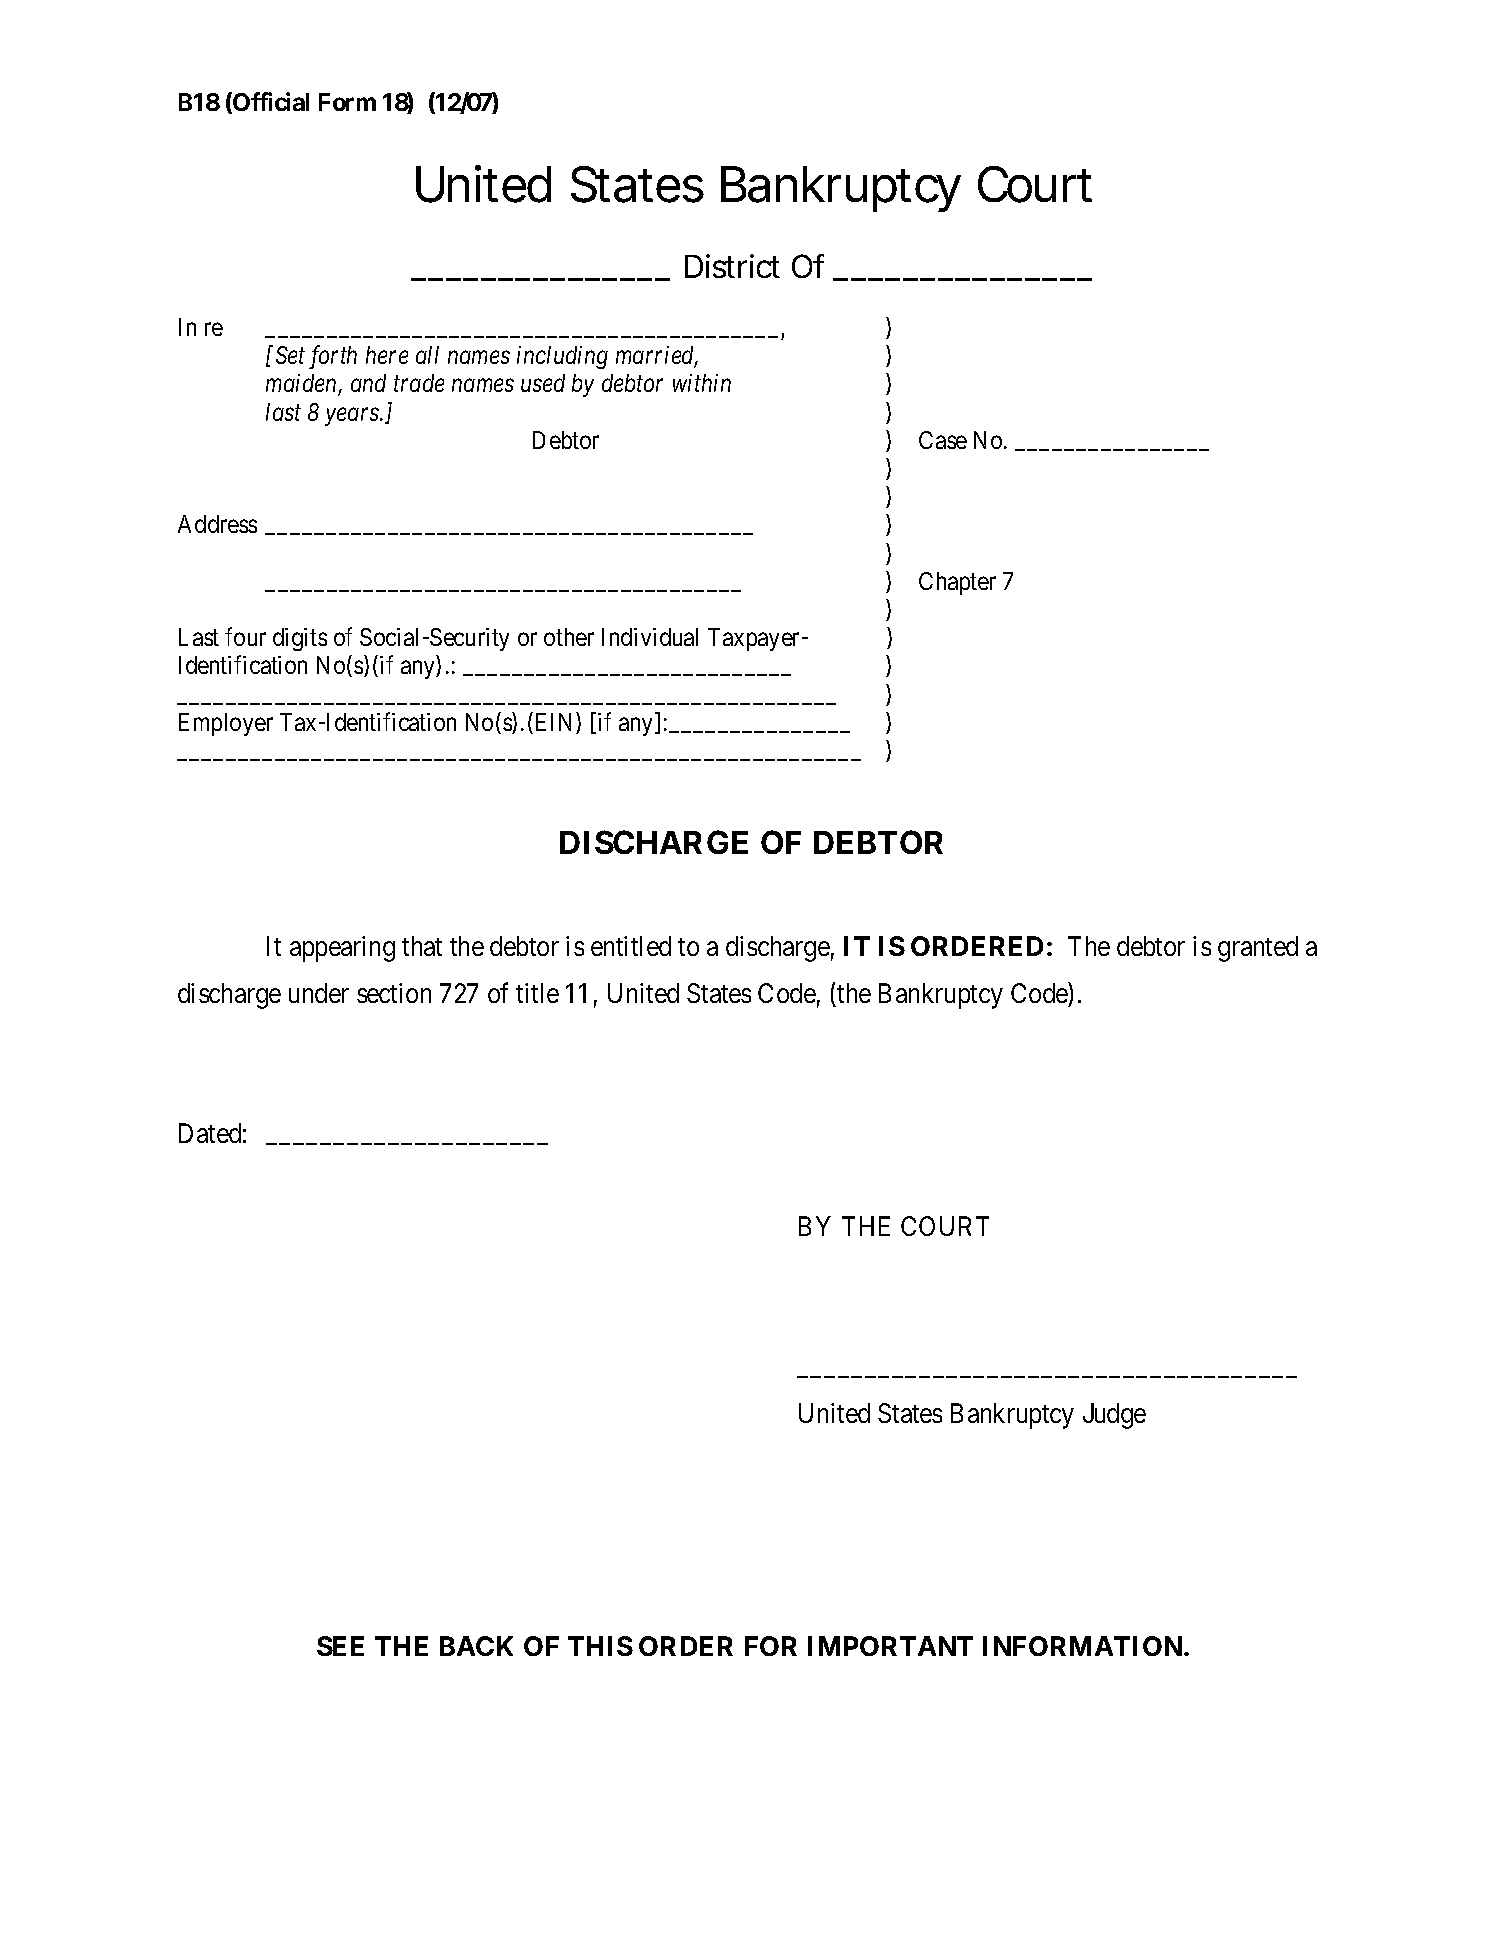 The image size is (1506, 1949). I want to click on Chapter, so click(957, 583).
